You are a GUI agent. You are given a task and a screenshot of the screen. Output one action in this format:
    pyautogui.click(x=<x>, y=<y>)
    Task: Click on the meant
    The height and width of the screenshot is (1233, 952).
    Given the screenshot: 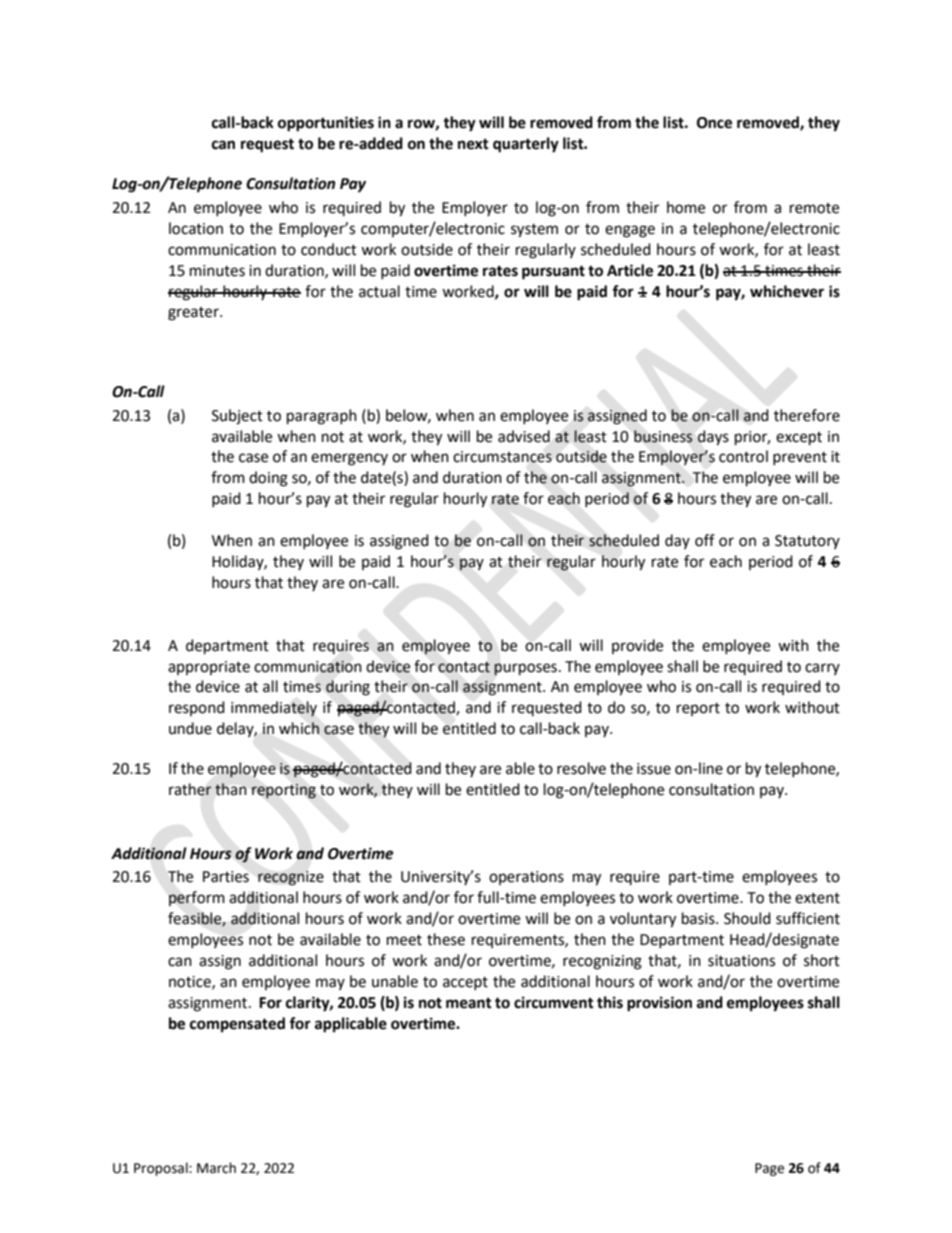 What is the action you would take?
    pyautogui.click(x=469, y=1003)
